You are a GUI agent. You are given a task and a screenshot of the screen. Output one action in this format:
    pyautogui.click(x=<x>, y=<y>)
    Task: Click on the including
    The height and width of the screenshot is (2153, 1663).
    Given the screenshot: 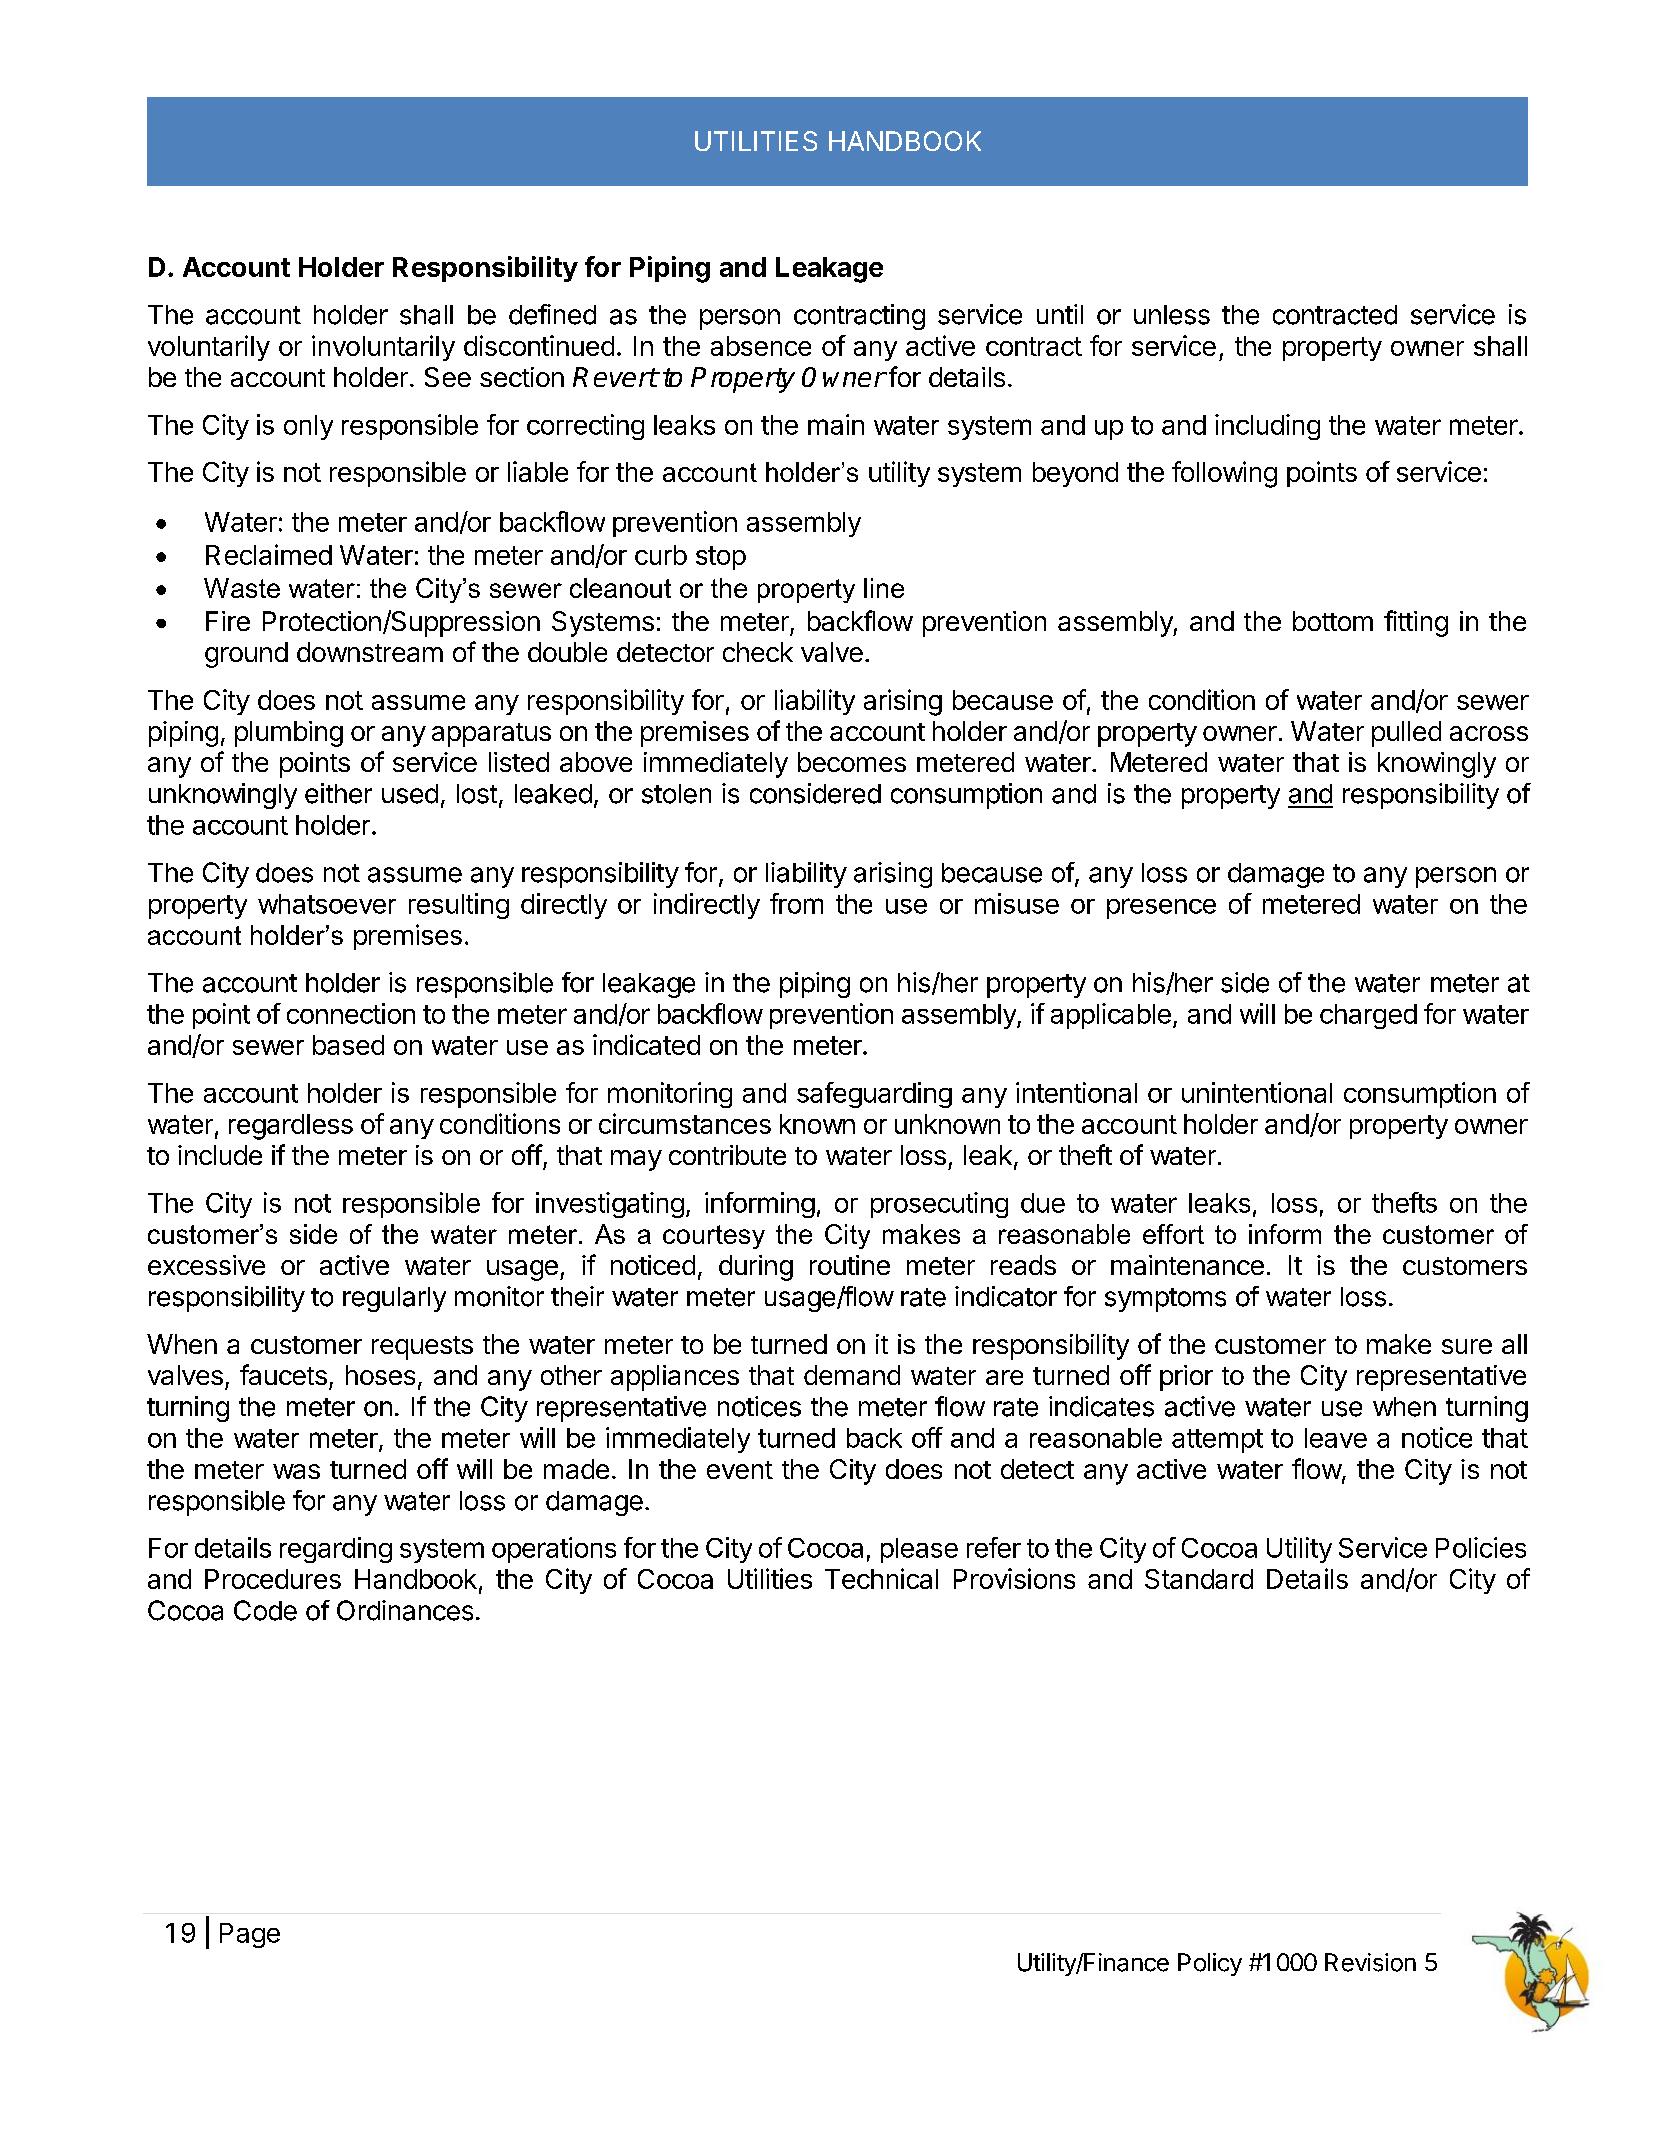 What is the action you would take?
    pyautogui.click(x=1267, y=427)
